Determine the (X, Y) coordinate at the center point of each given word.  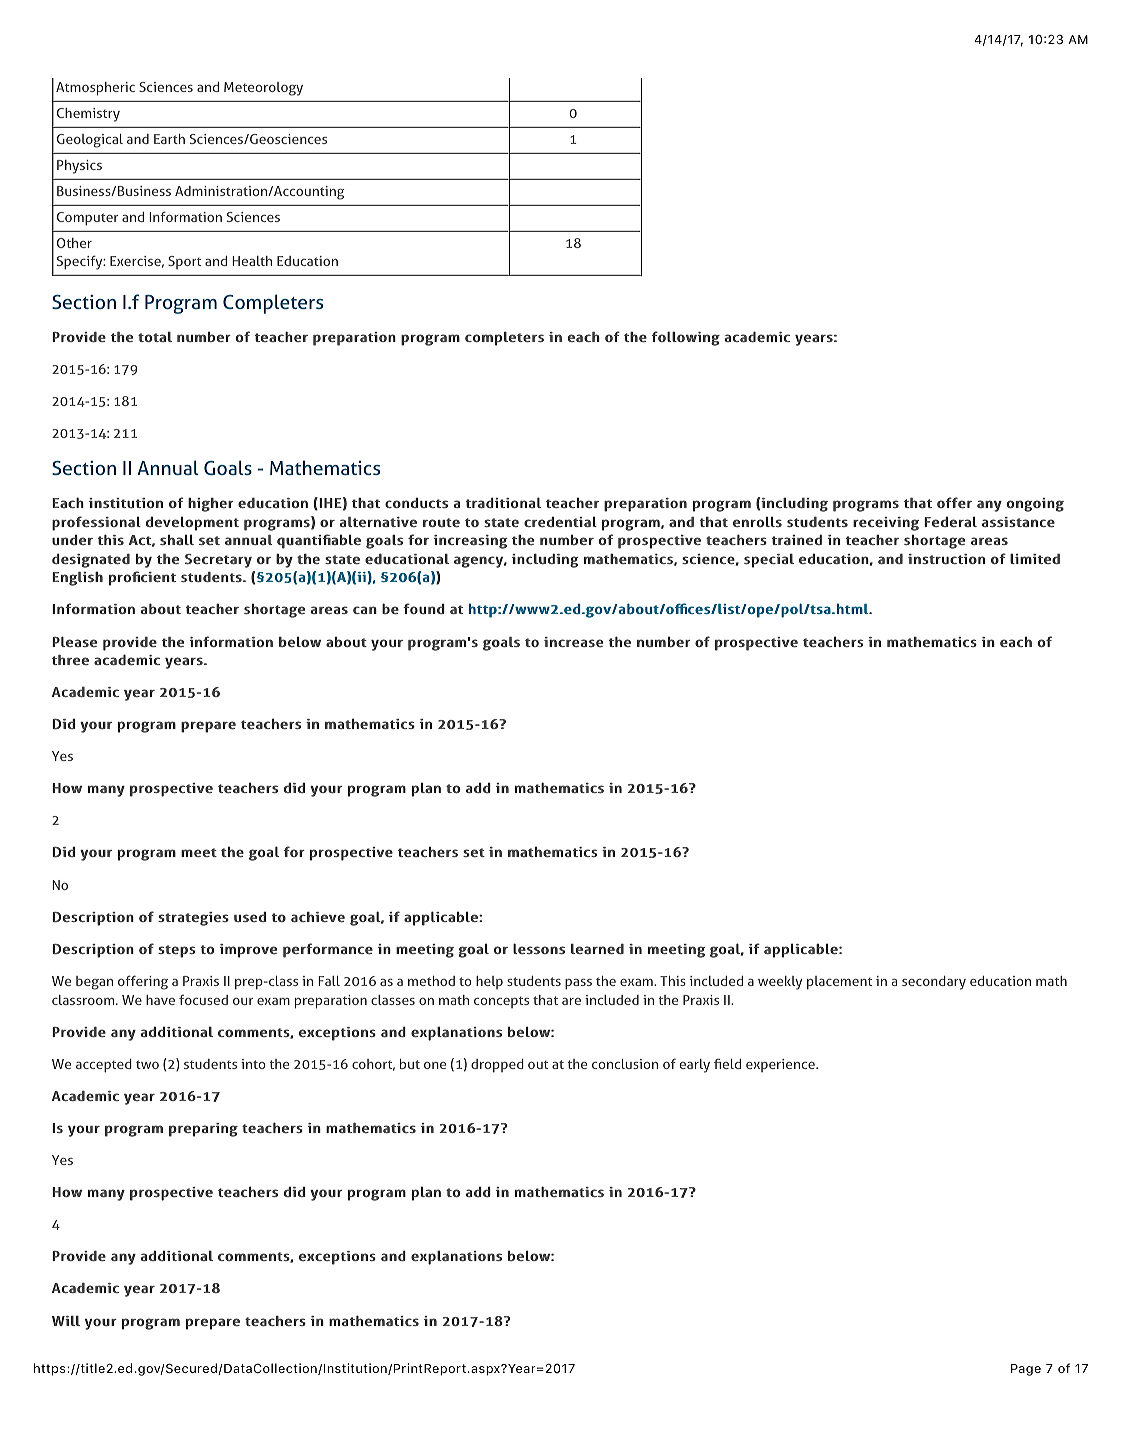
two (147, 1064)
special (769, 560)
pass (578, 984)
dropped (497, 1066)
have (160, 1000)
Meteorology (263, 89)
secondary (934, 983)
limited (1035, 558)
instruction (946, 559)
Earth (169, 139)
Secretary (218, 561)
